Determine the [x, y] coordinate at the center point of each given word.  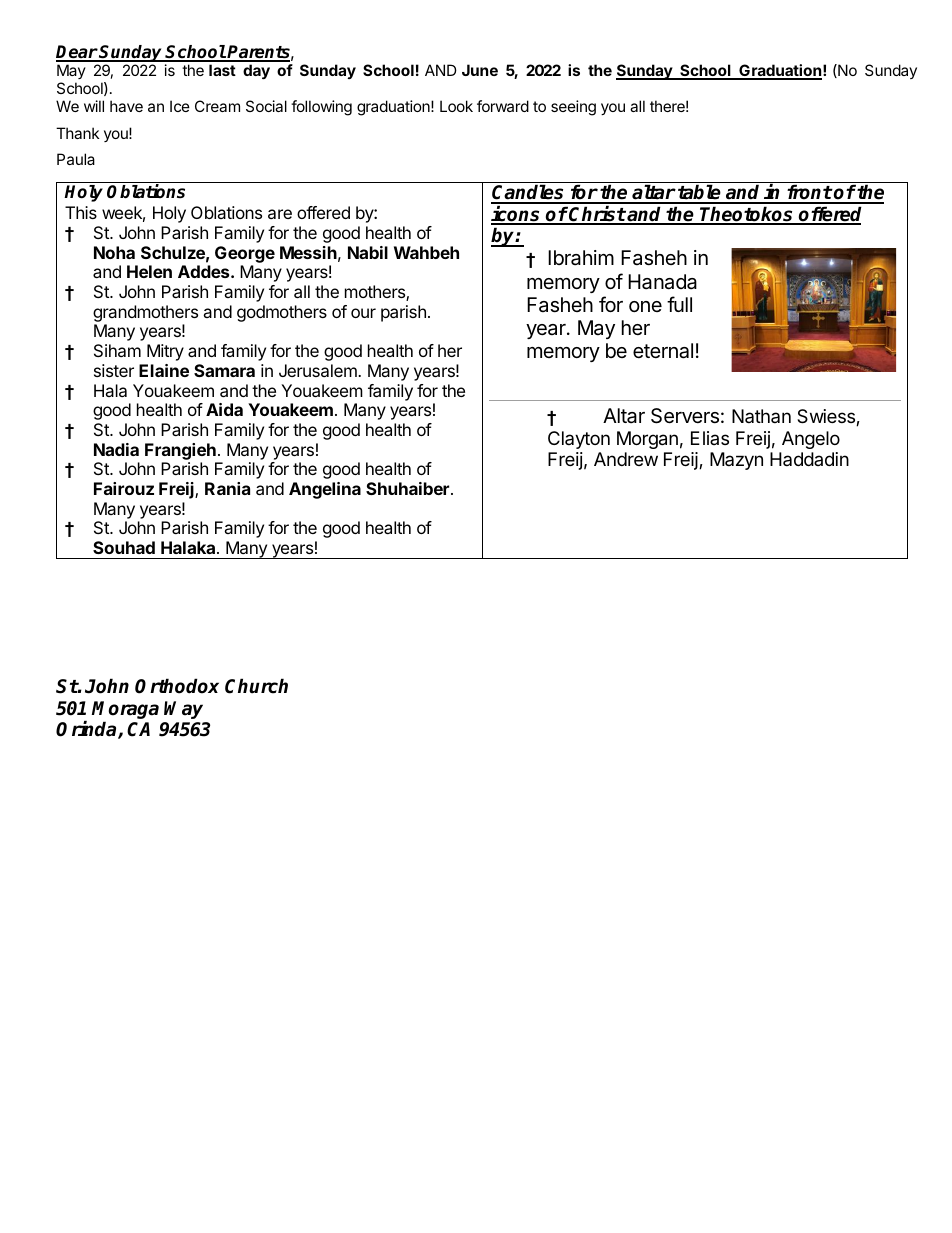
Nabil [368, 252]
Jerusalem [319, 370]
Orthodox [177, 686]
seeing [573, 108]
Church [256, 686]
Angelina [325, 490]
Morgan [647, 440]
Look [456, 106]
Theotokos [747, 215]
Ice [180, 106]
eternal [663, 351]
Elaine [164, 370]
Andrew [626, 459]
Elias [710, 438]
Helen [149, 271]
